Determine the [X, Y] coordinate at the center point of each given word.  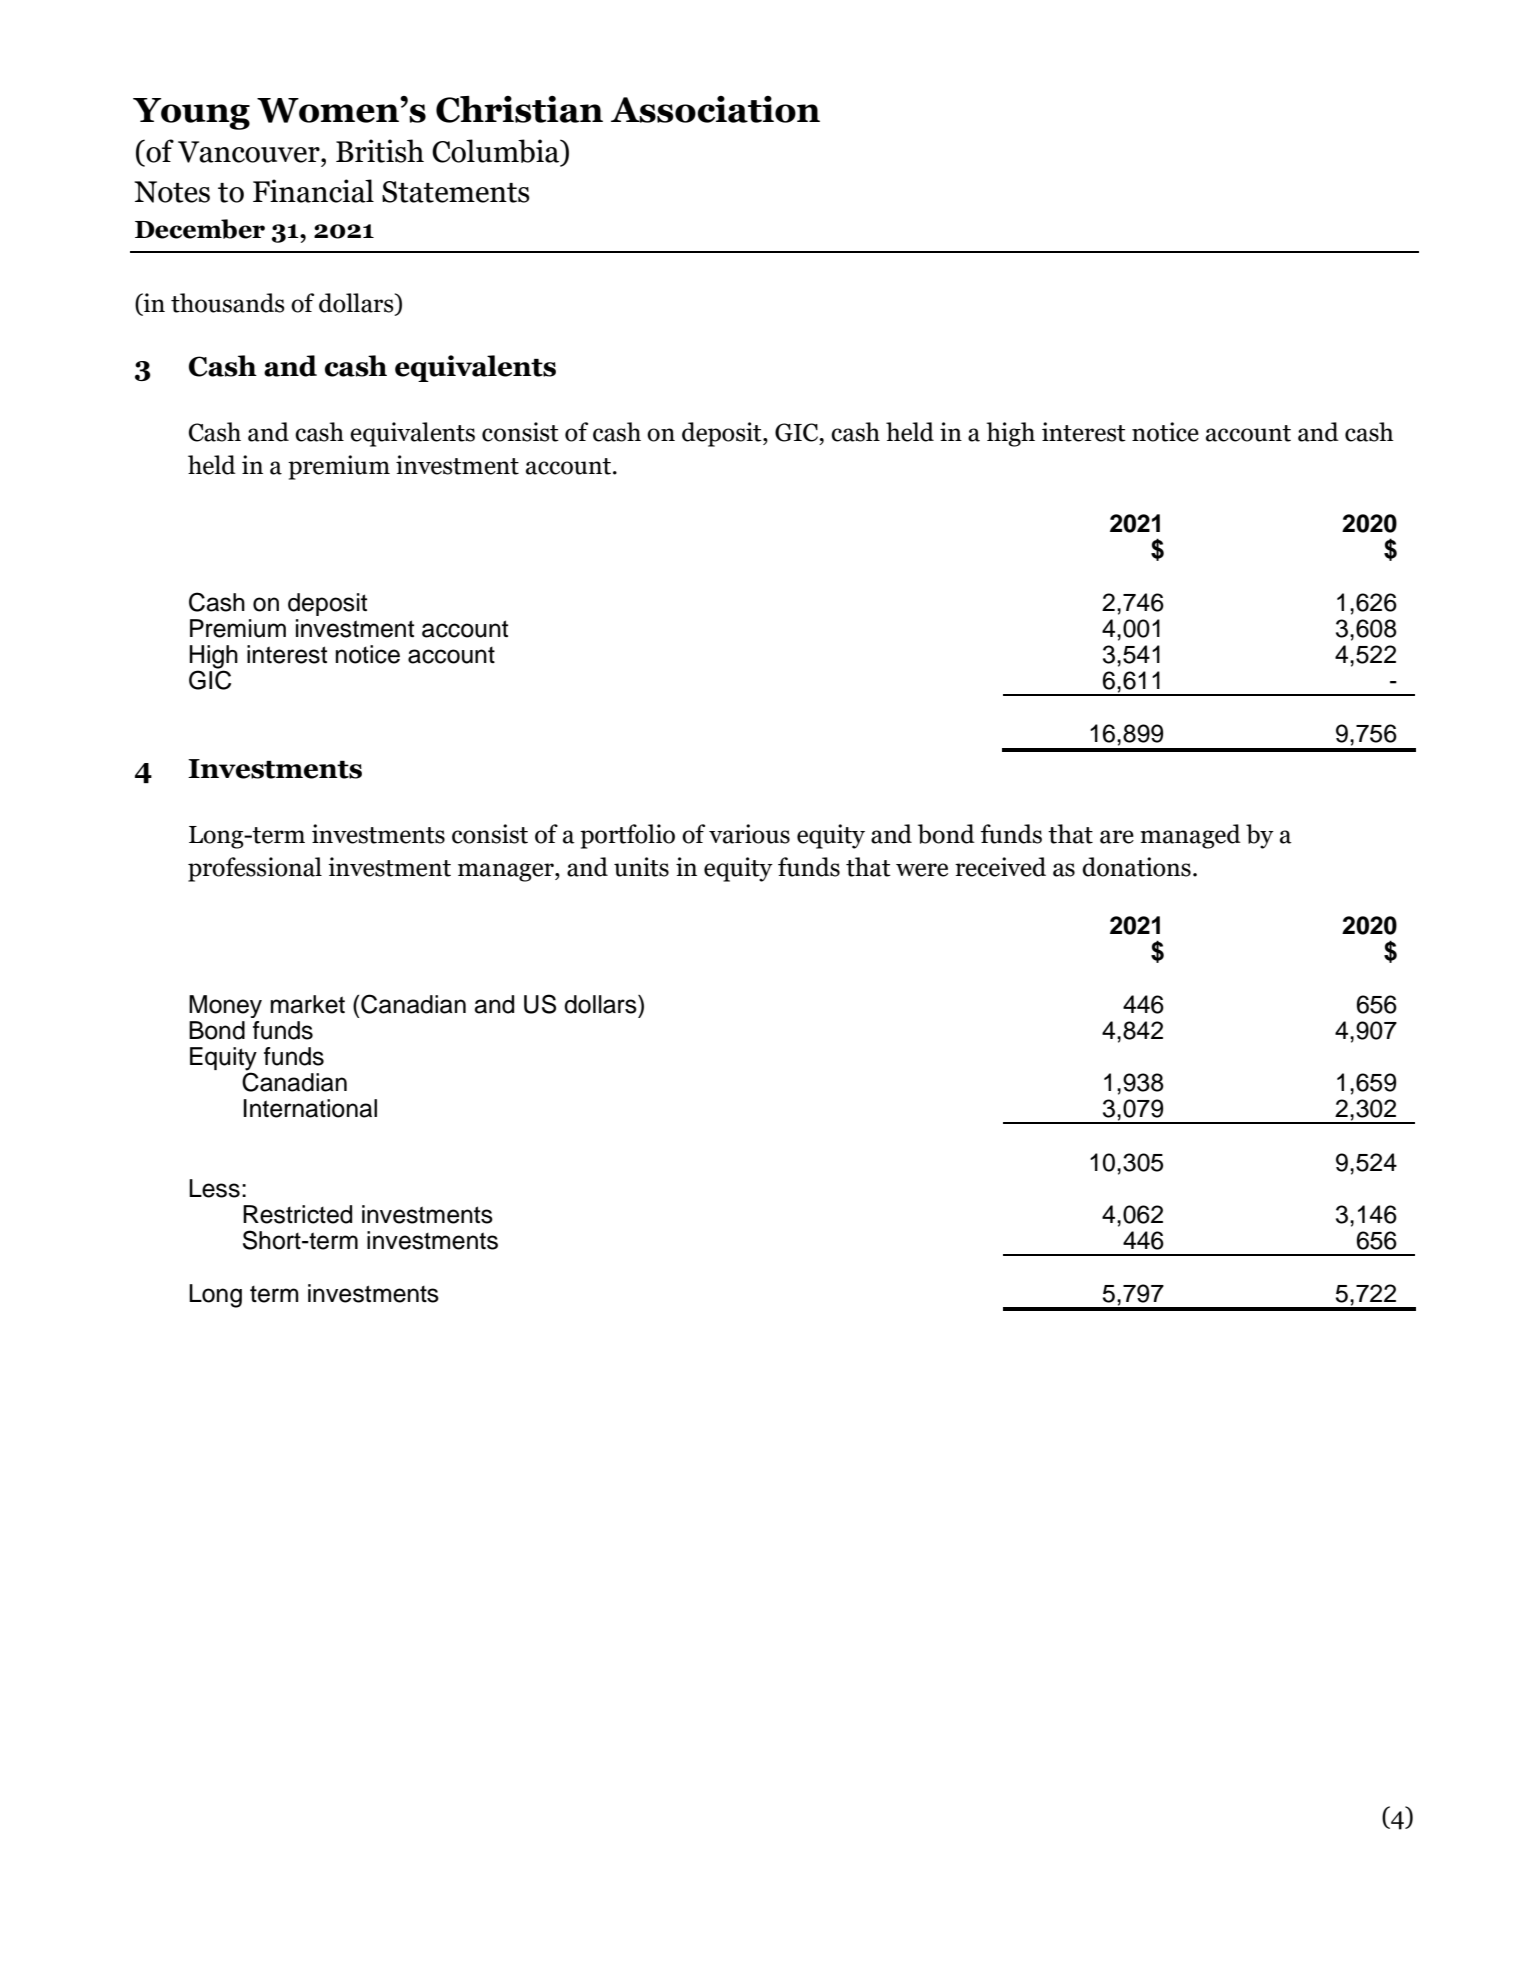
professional [255, 869]
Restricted [297, 1214]
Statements [456, 192]
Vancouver [250, 152]
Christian [519, 109]
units [641, 867]
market [308, 1004]
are [1117, 837]
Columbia [497, 152]
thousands [228, 303]
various [749, 834]
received [1000, 867]
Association [715, 109]
